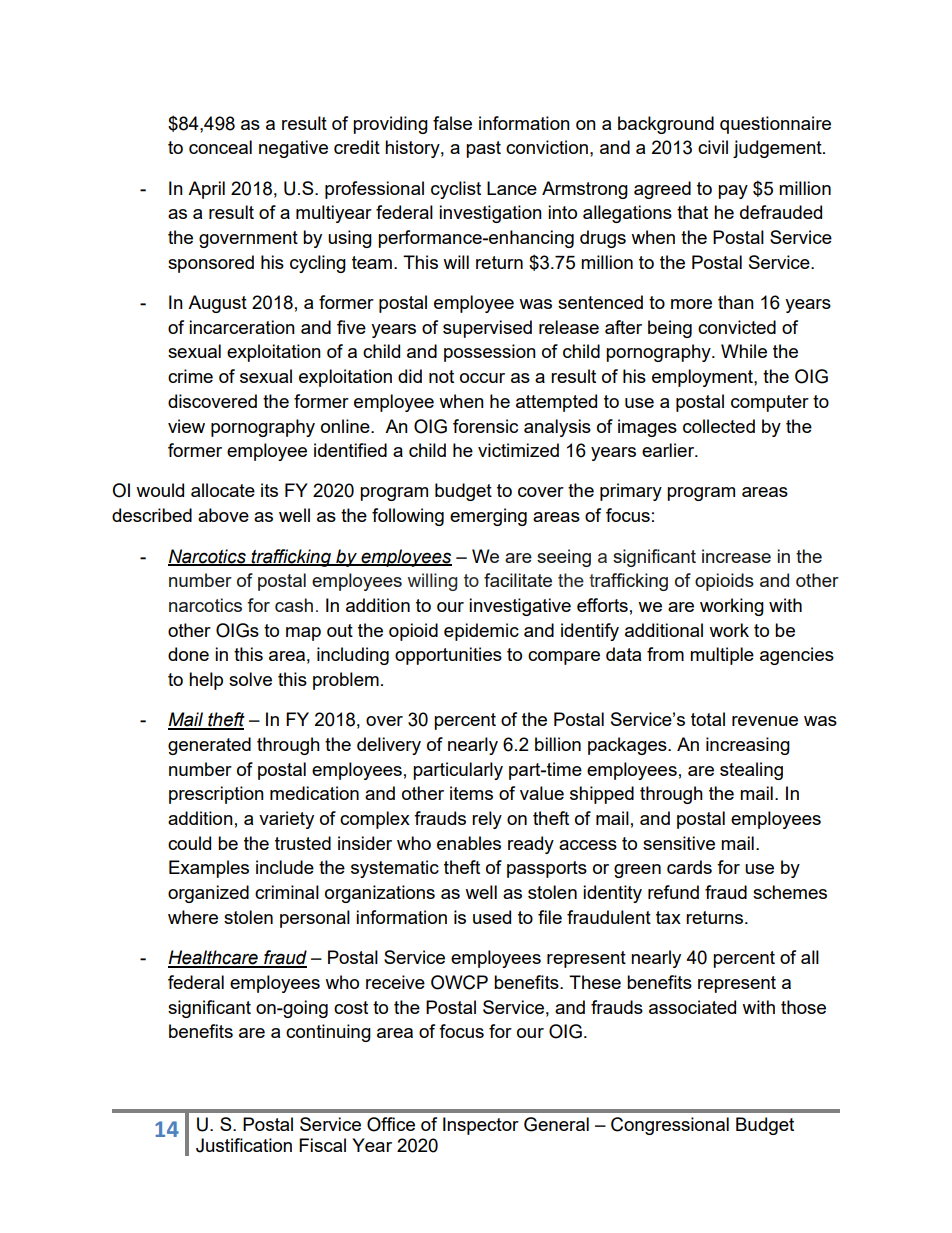  Describe the element at coordinates (244, 1145) in the document. I see `Justification` at that location.
